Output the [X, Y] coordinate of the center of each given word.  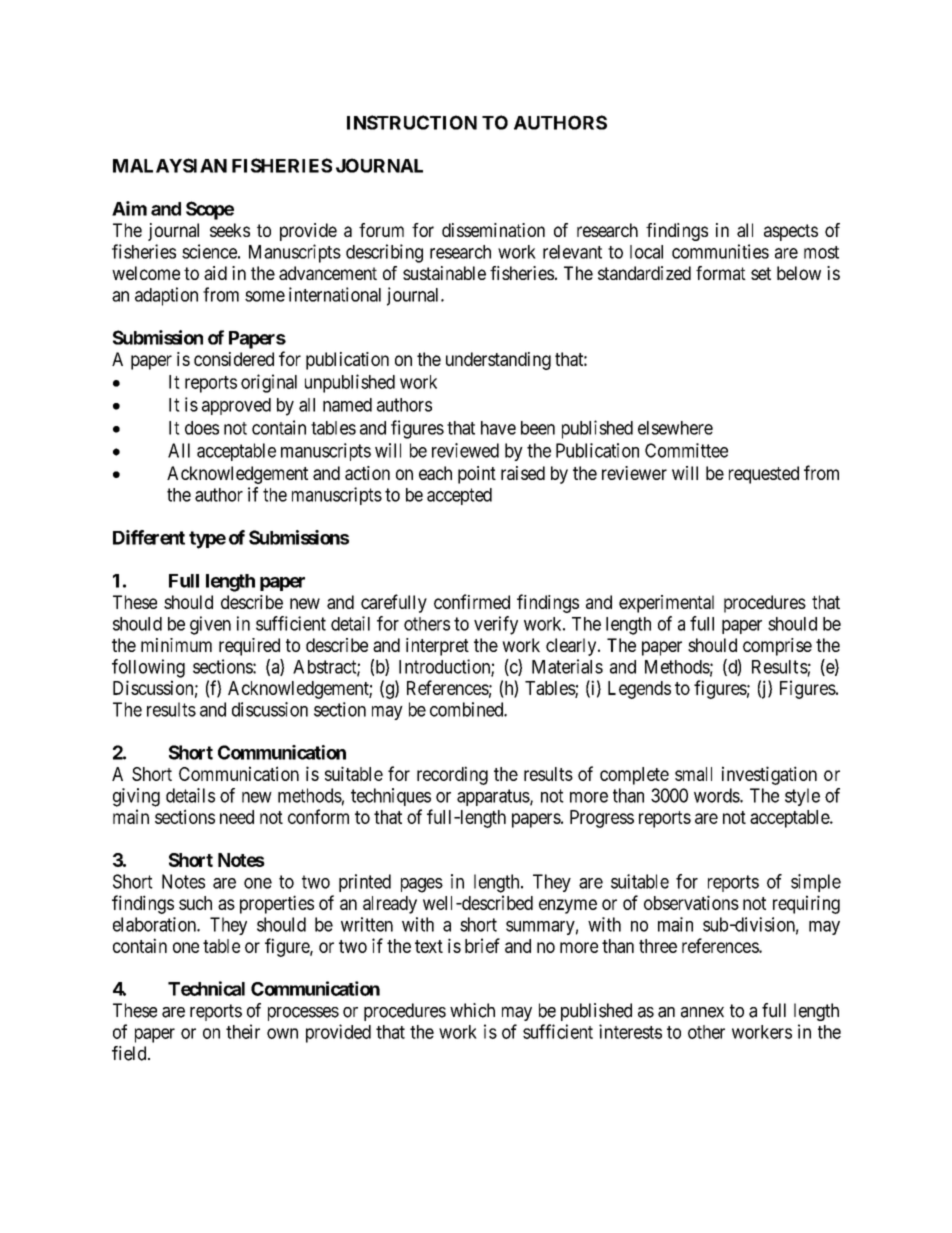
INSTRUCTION [412, 122]
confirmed [472, 601]
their [243, 1031]
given [210, 625]
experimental [666, 604]
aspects [791, 232]
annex [702, 1012]
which [472, 1010]
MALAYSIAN [170, 165]
